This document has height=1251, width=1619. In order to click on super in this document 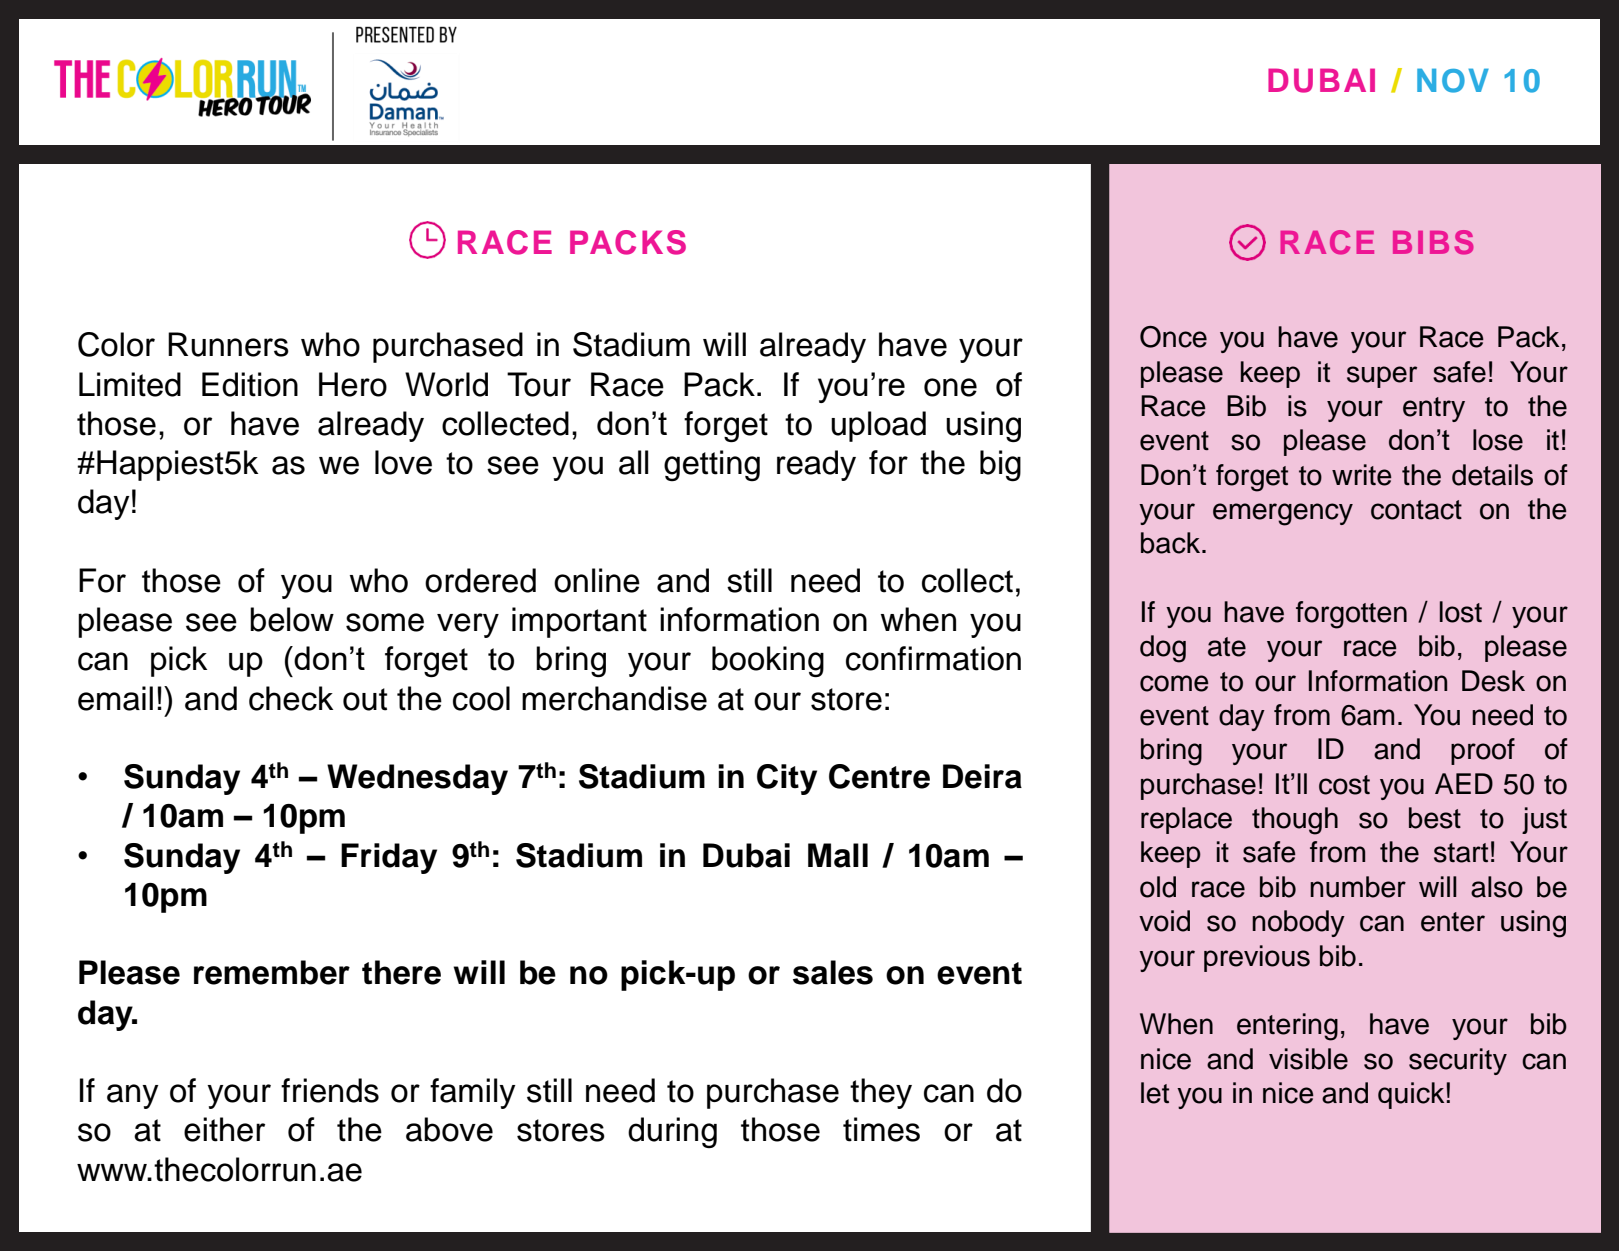, I will do `click(1382, 377)`.
